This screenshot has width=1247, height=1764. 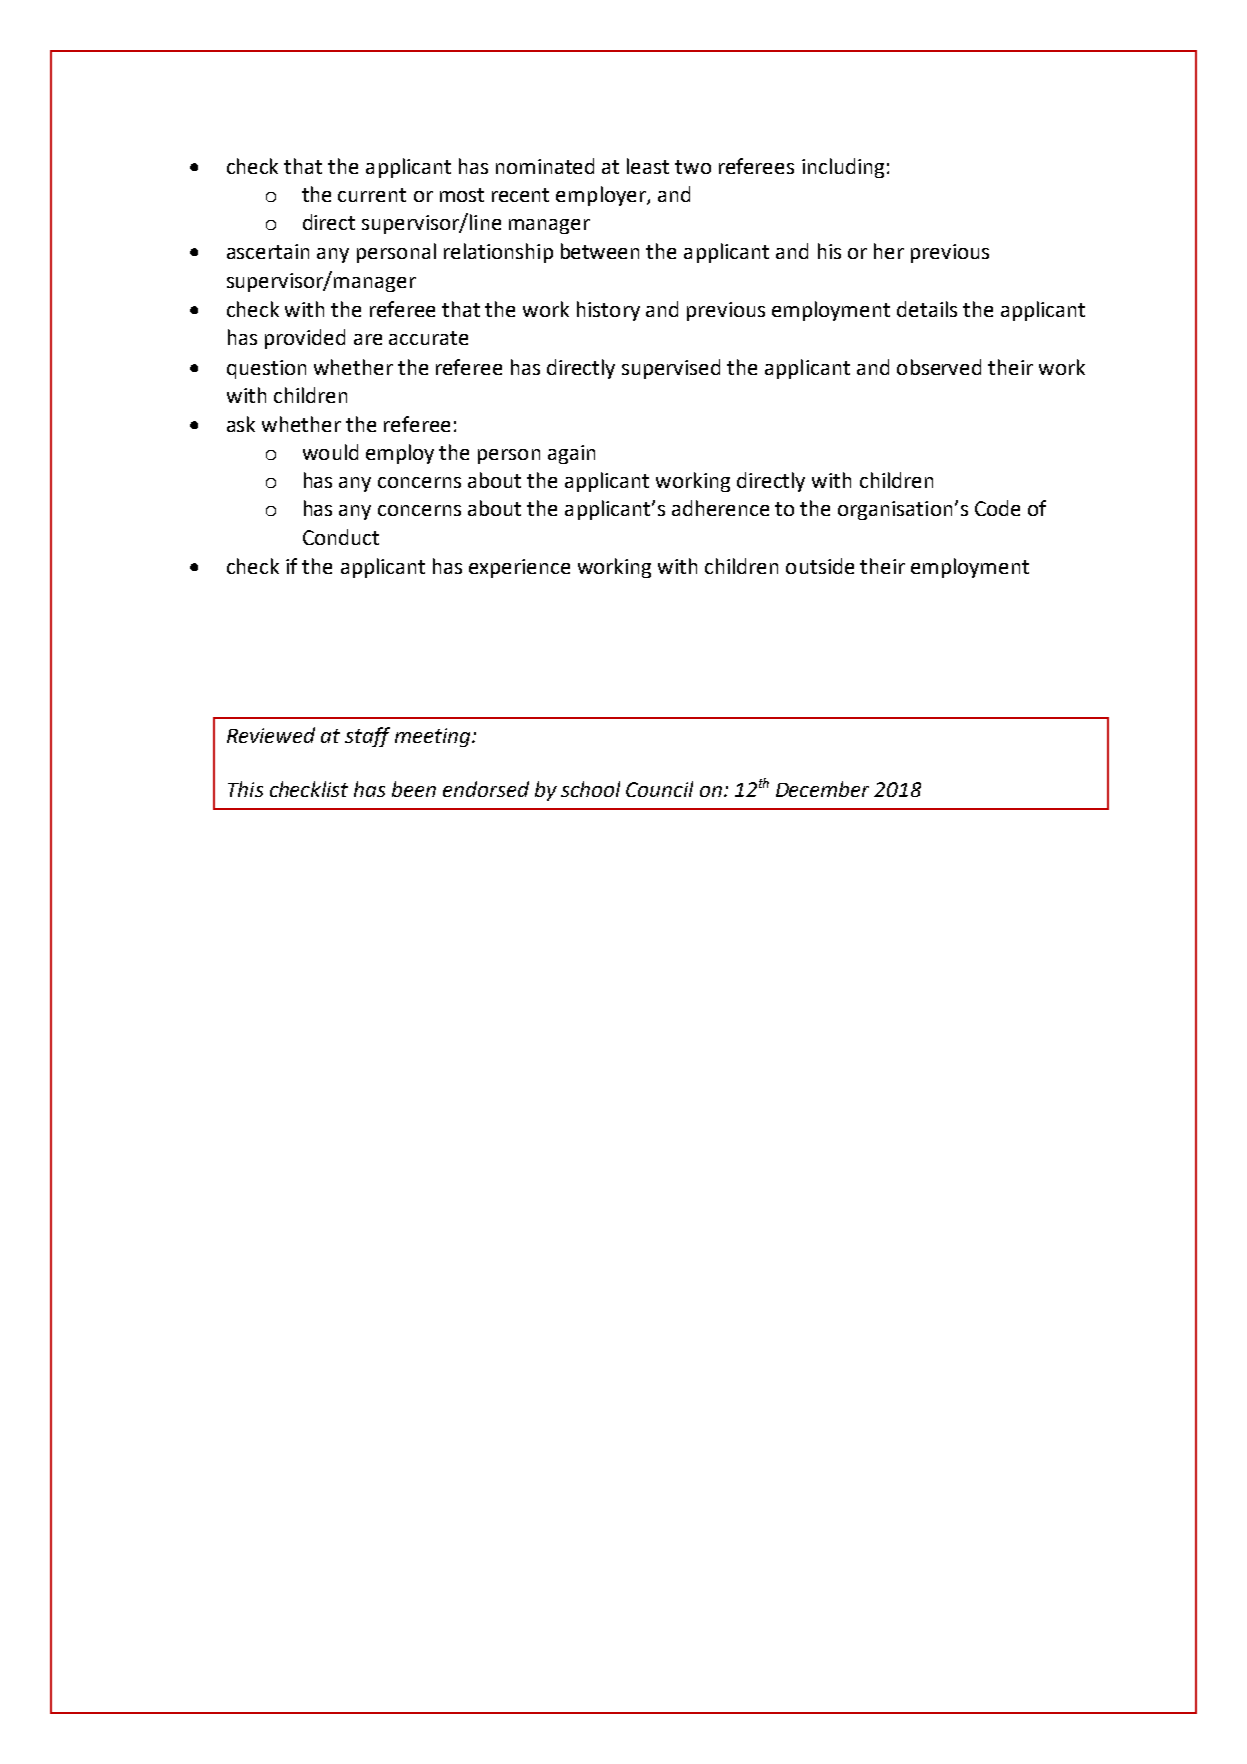 What do you see at coordinates (571, 454) in the screenshot?
I see `again` at bounding box center [571, 454].
